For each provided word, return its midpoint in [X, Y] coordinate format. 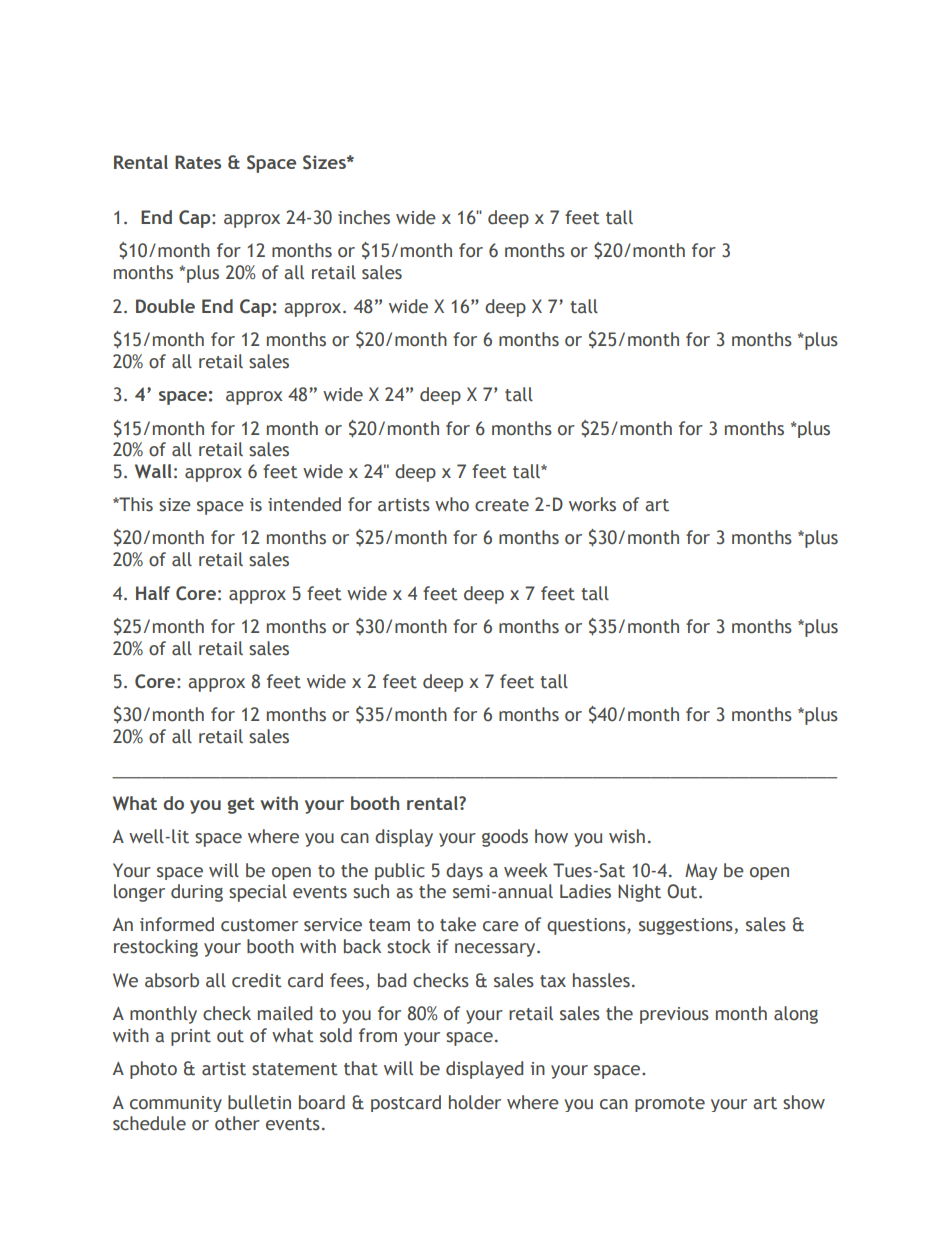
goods [505, 838]
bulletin [259, 1102]
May [701, 871]
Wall [153, 471]
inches [364, 217]
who [452, 504]
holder [475, 1102]
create [502, 505]
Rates [198, 162]
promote [670, 1104]
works [592, 504]
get [241, 805]
